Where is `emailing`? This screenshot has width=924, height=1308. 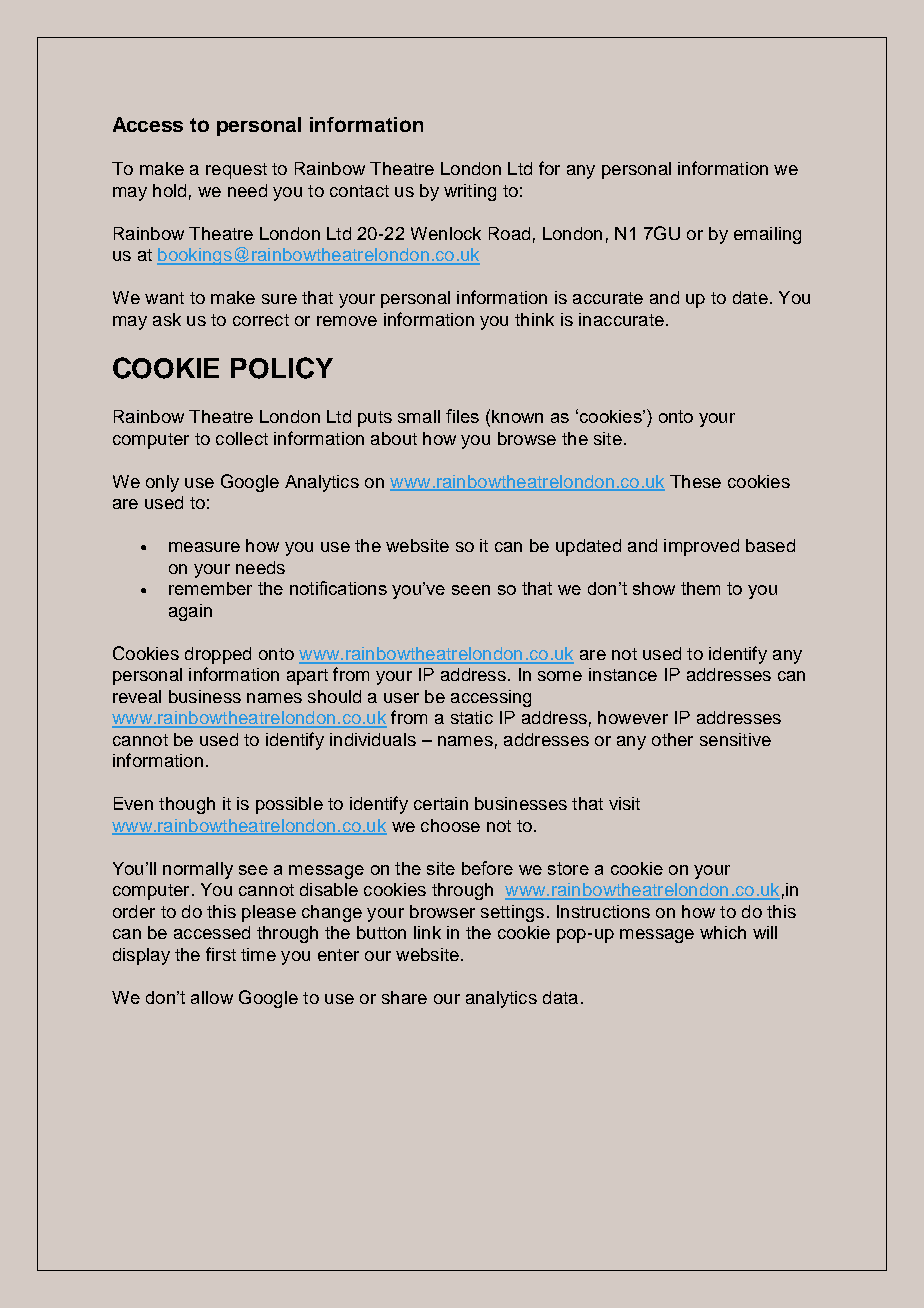 emailing is located at coordinates (767, 235).
